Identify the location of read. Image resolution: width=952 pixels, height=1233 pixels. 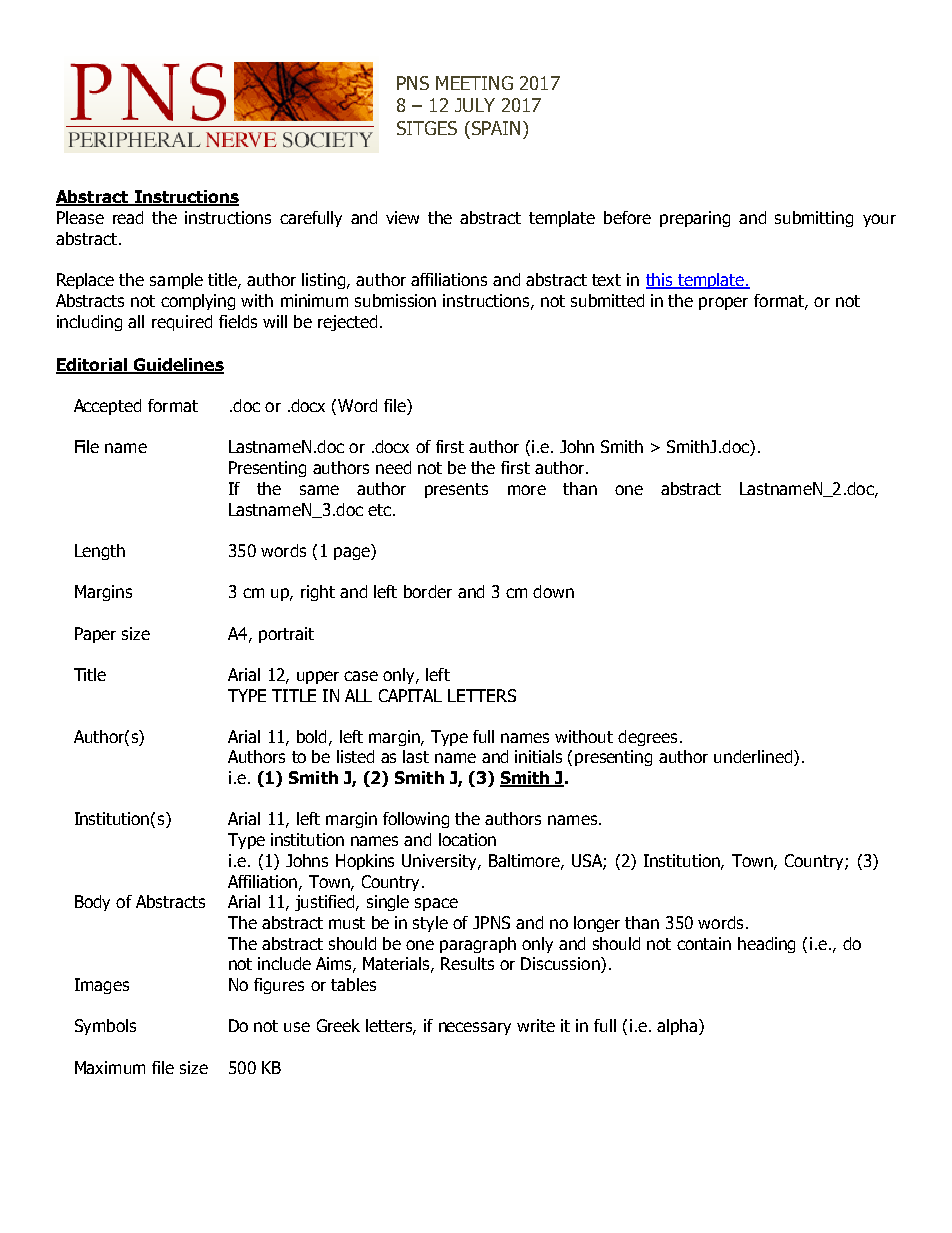
(128, 217).
